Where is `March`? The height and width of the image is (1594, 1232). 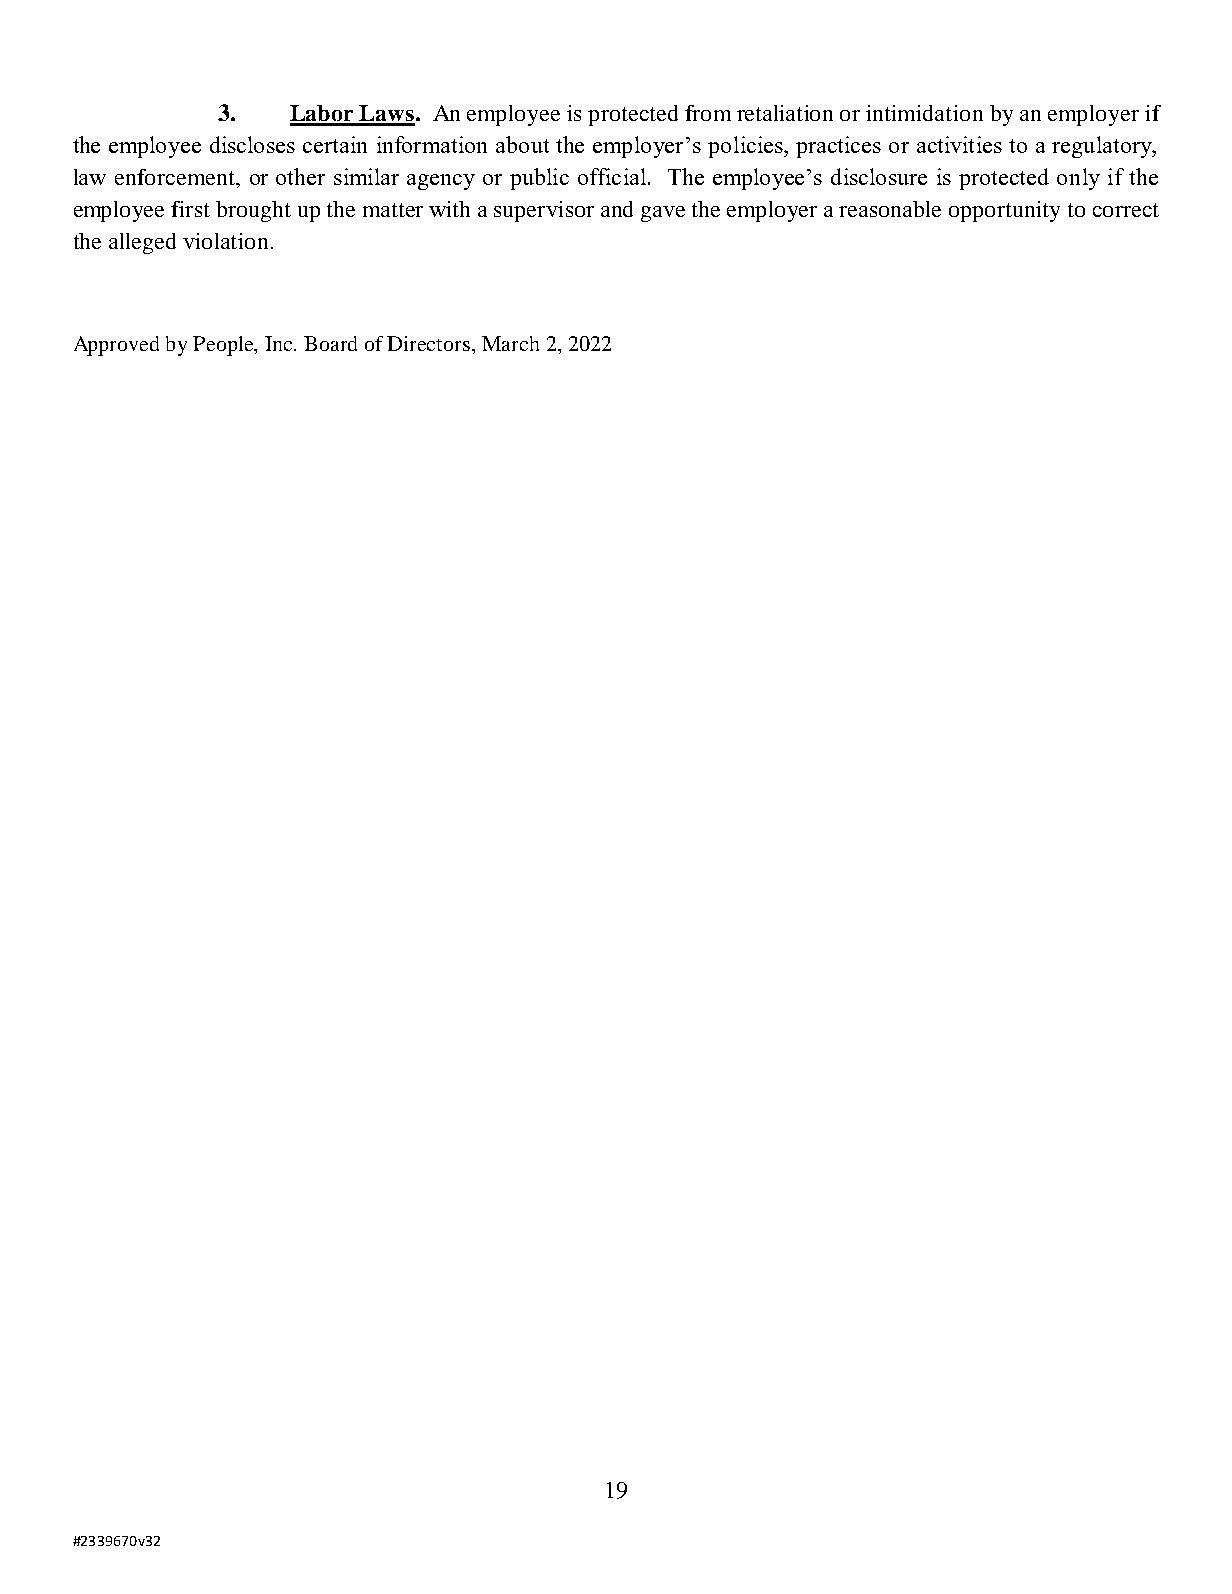 March is located at coordinates (510, 343).
